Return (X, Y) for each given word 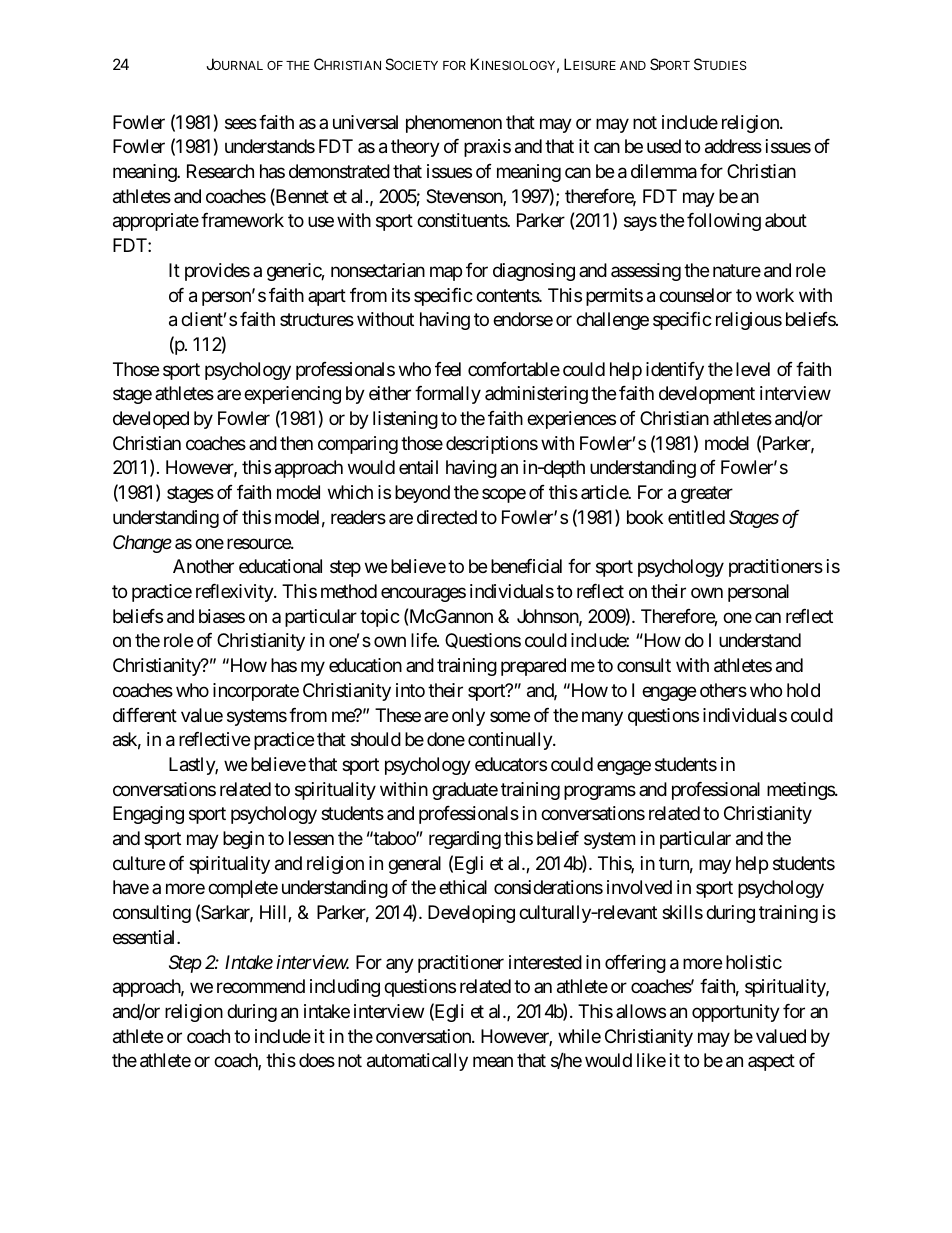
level (753, 369)
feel (448, 369)
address (733, 146)
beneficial (526, 566)
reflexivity (235, 593)
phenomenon (454, 124)
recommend (261, 986)
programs (600, 792)
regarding (465, 840)
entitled (696, 517)
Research (220, 171)
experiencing (292, 395)
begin (243, 840)
